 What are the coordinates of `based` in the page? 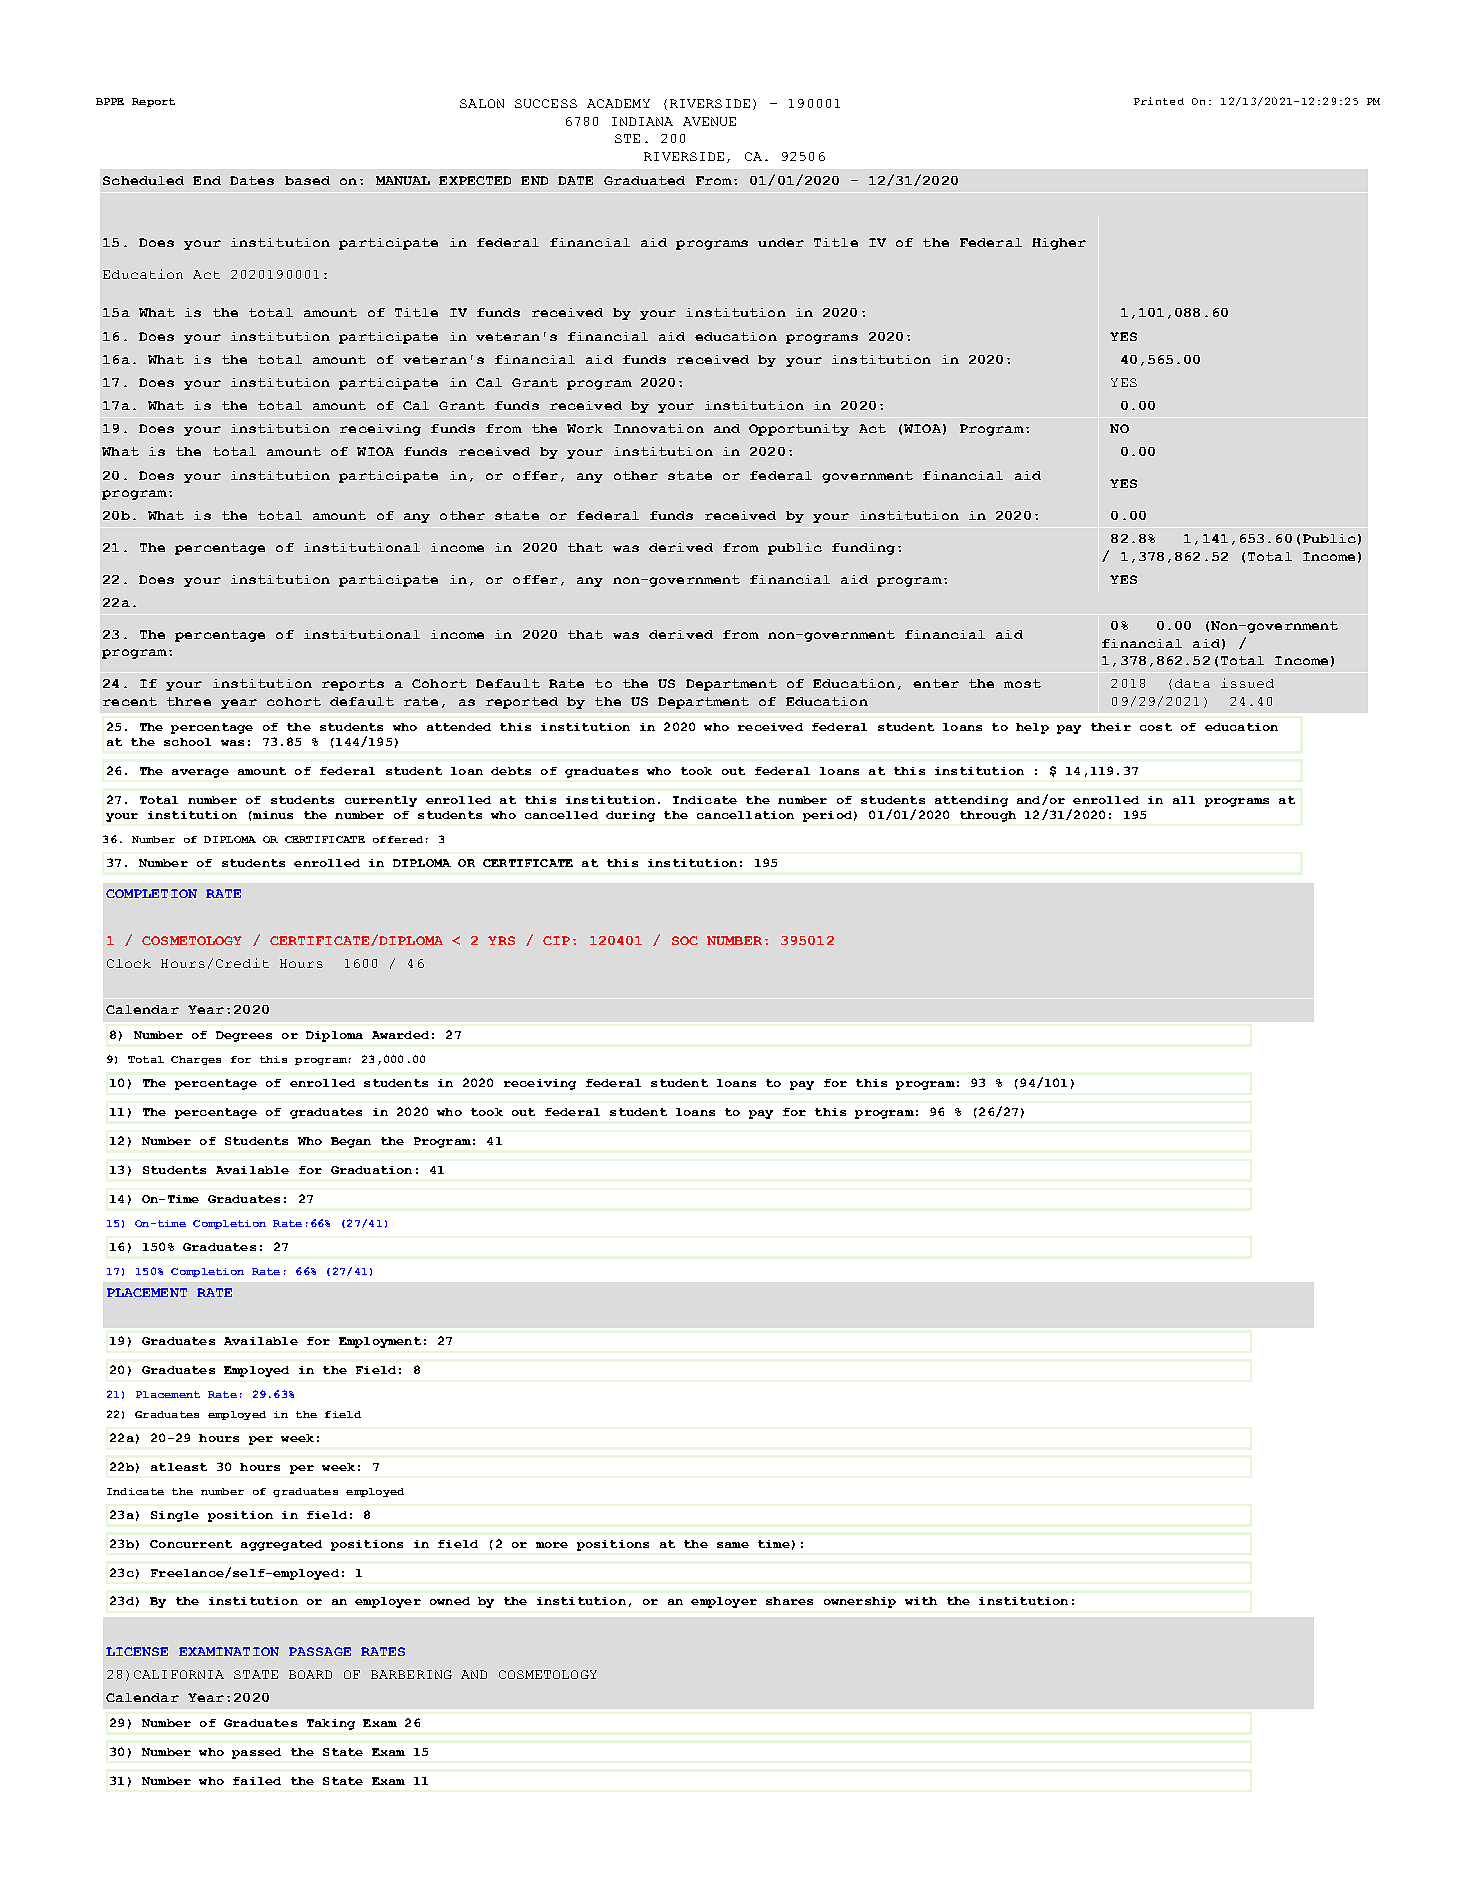 It's located at (307, 180).
